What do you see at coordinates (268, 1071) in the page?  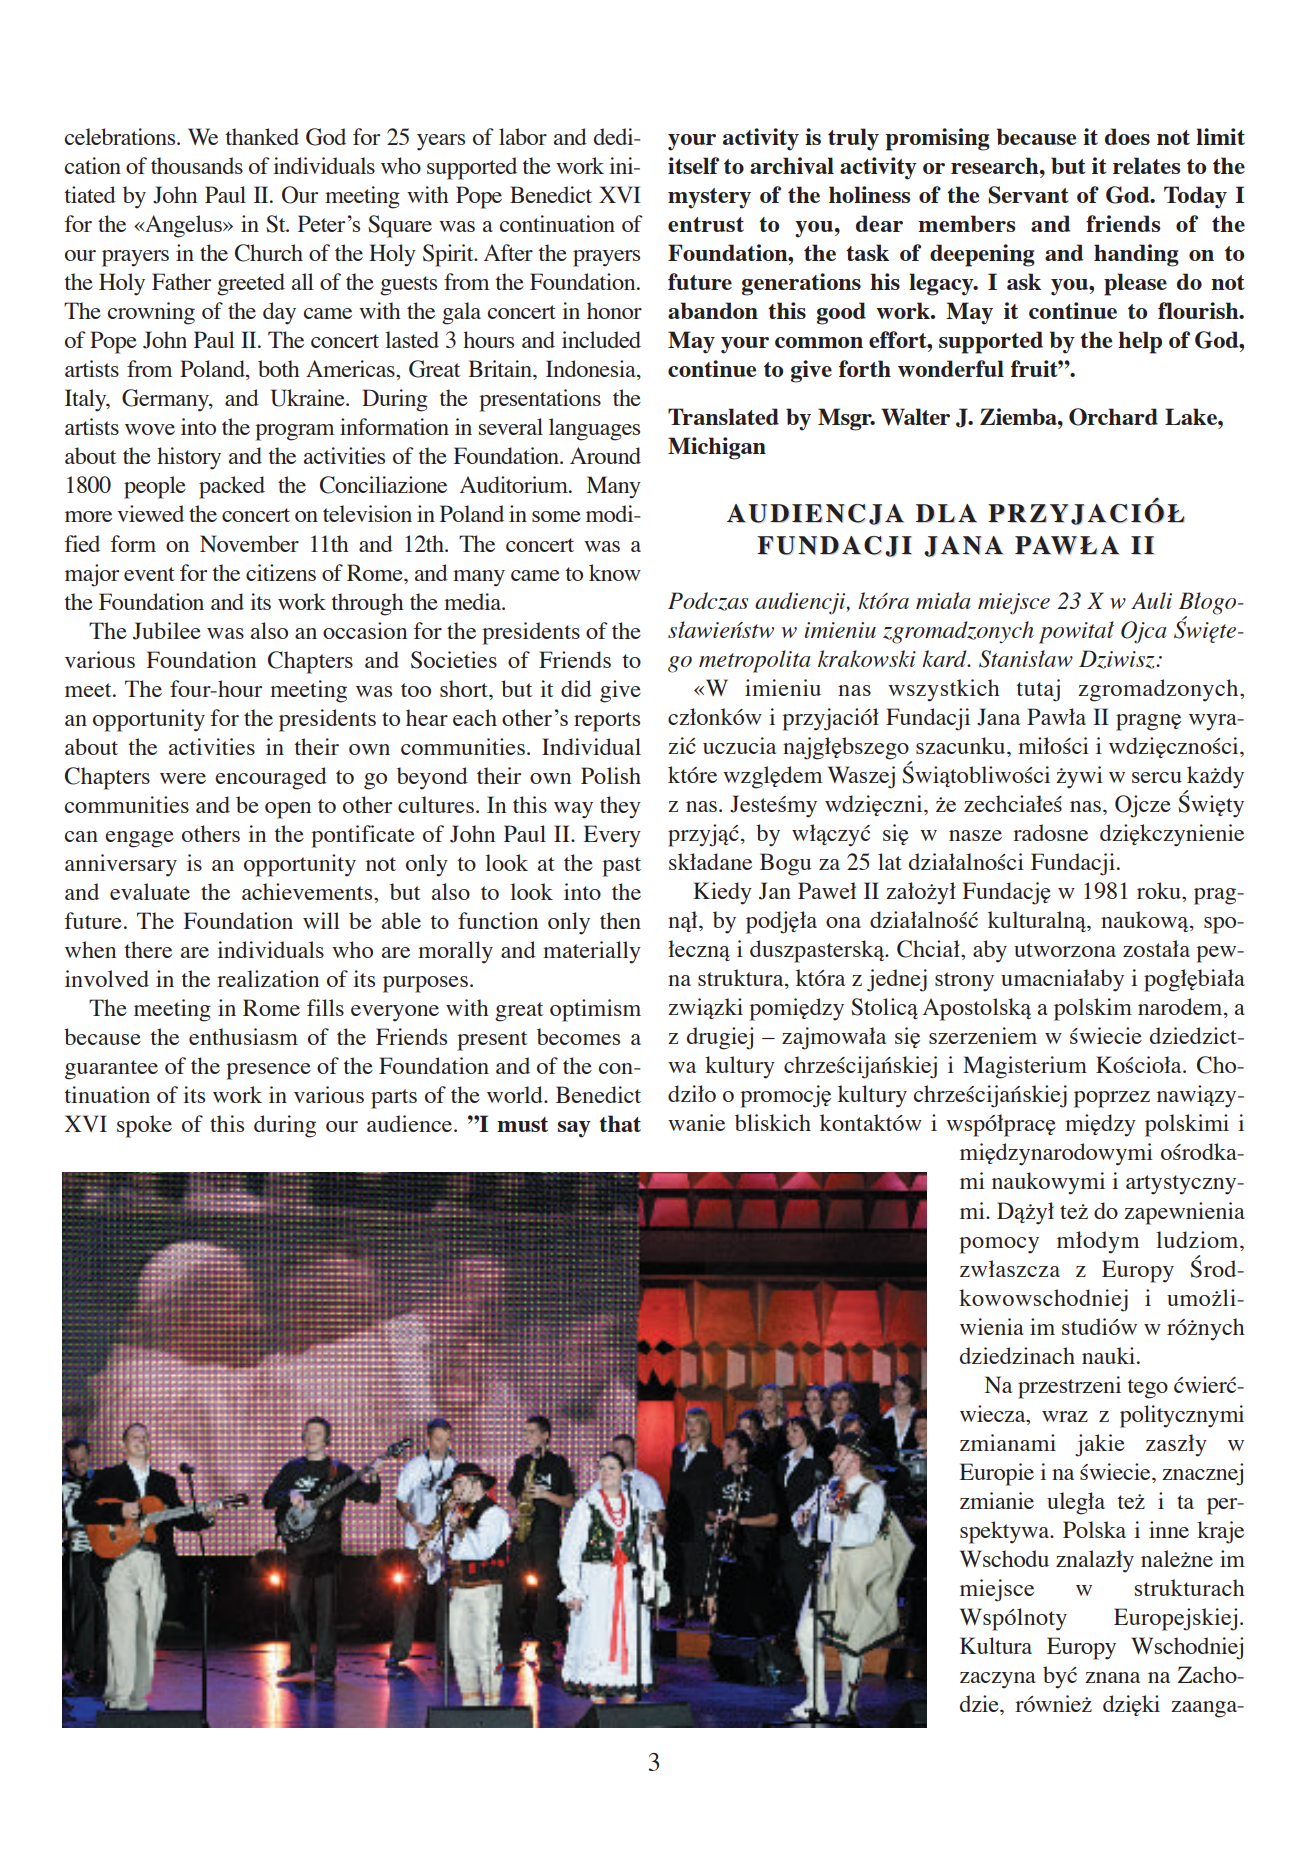 I see `presence` at bounding box center [268, 1071].
